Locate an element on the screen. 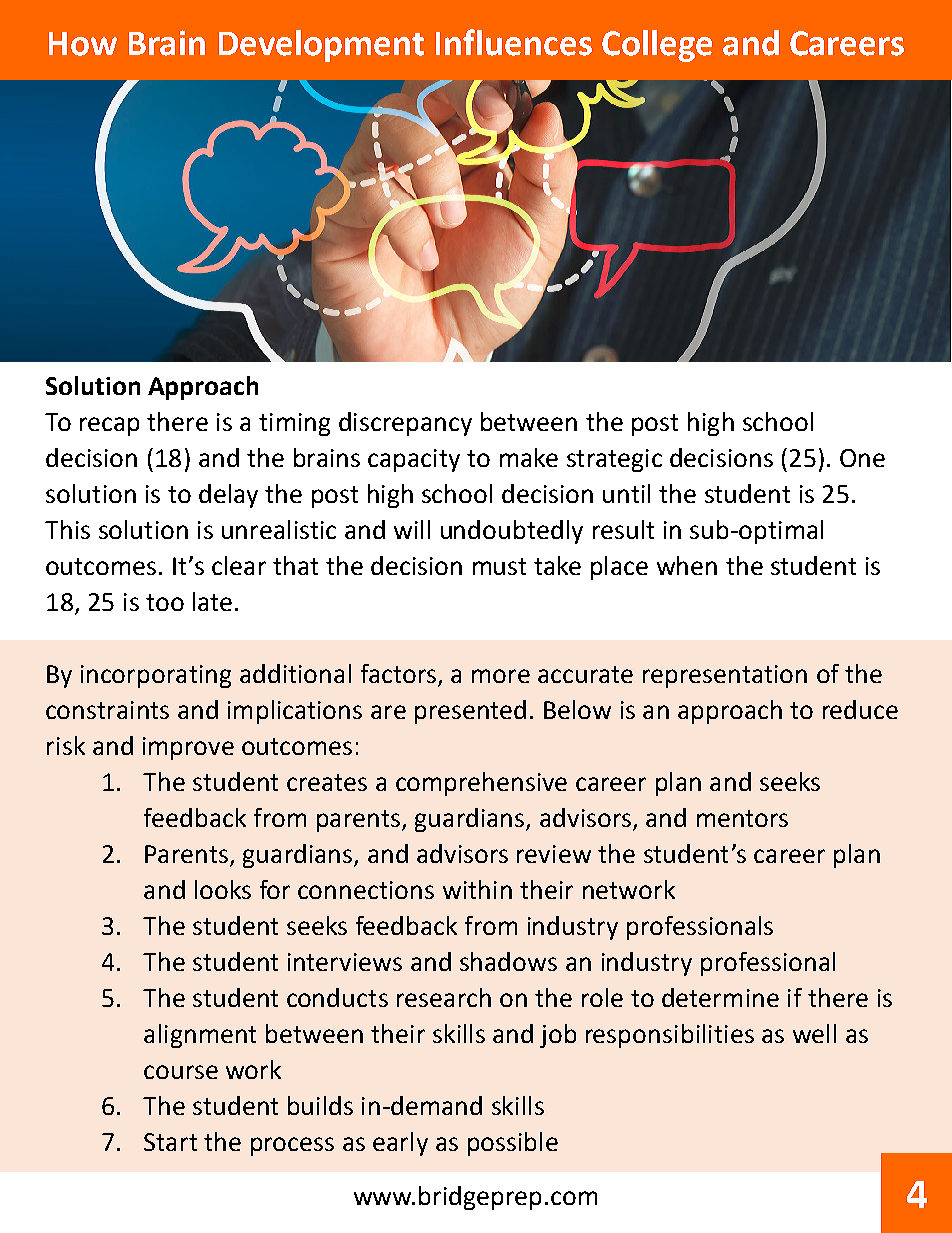 The image size is (952, 1233). when is located at coordinates (687, 565).
